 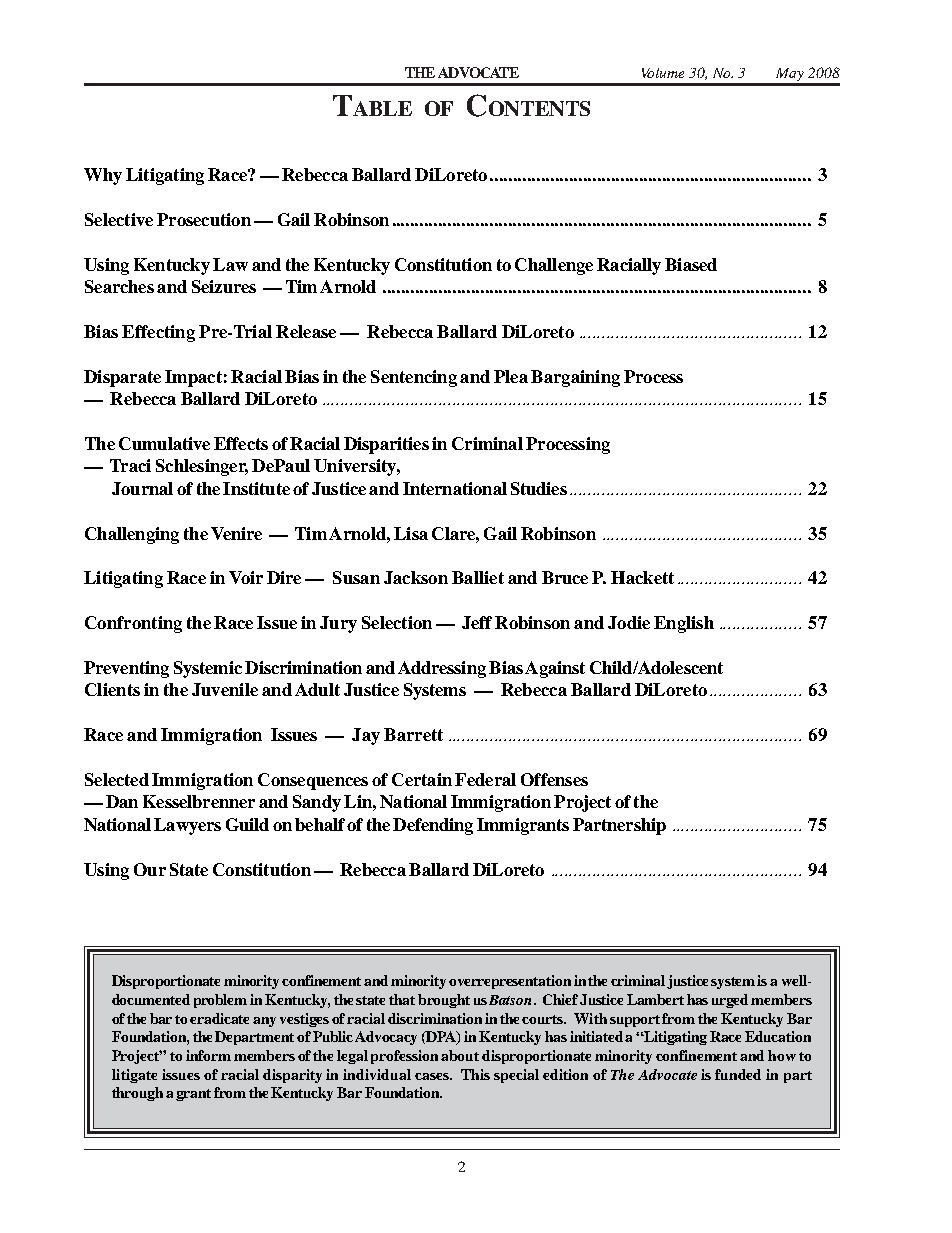 What do you see at coordinates (208, 1055) in the image?
I see `inform` at bounding box center [208, 1055].
